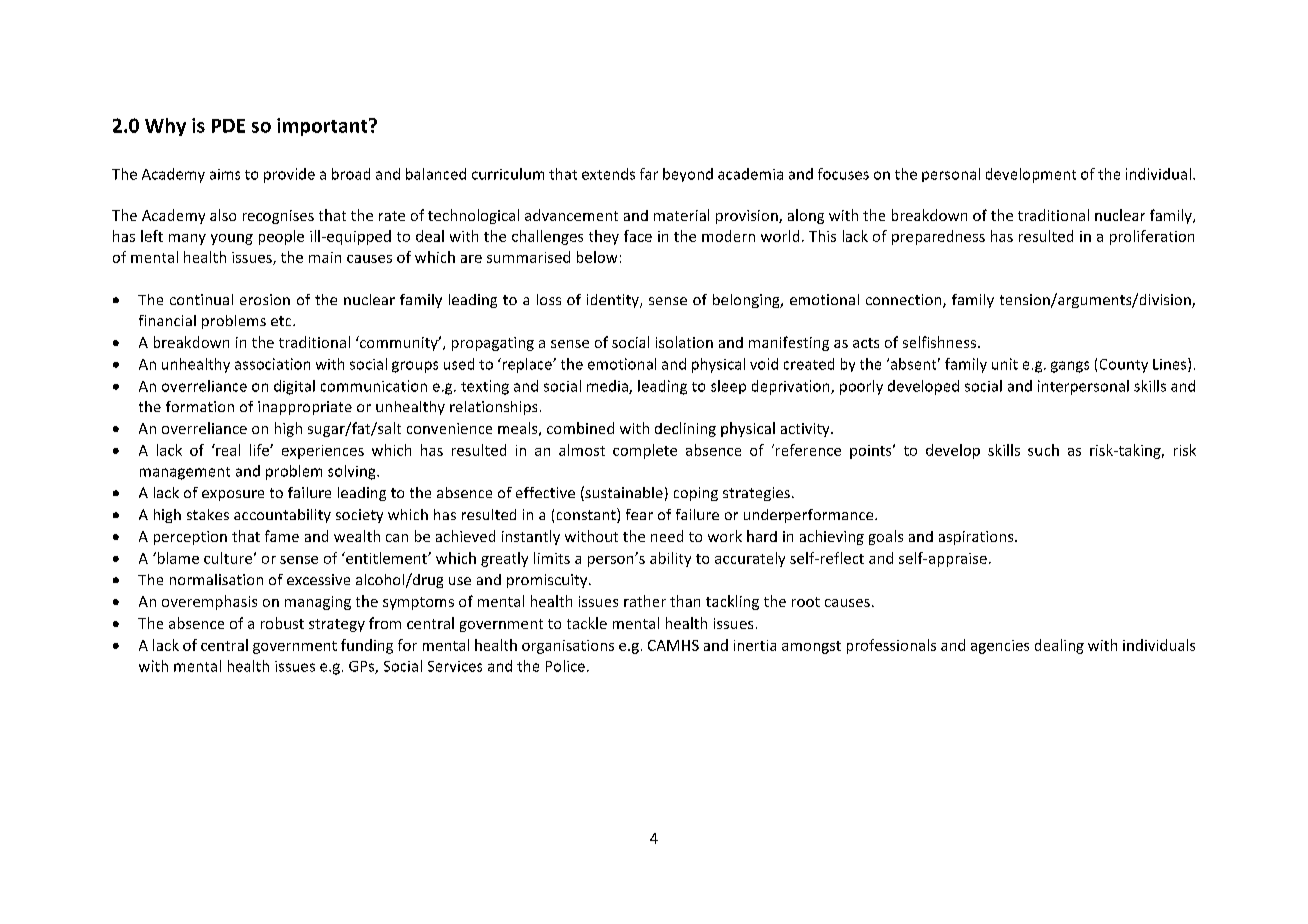 The image size is (1308, 924). I want to click on etc, so click(282, 321).
